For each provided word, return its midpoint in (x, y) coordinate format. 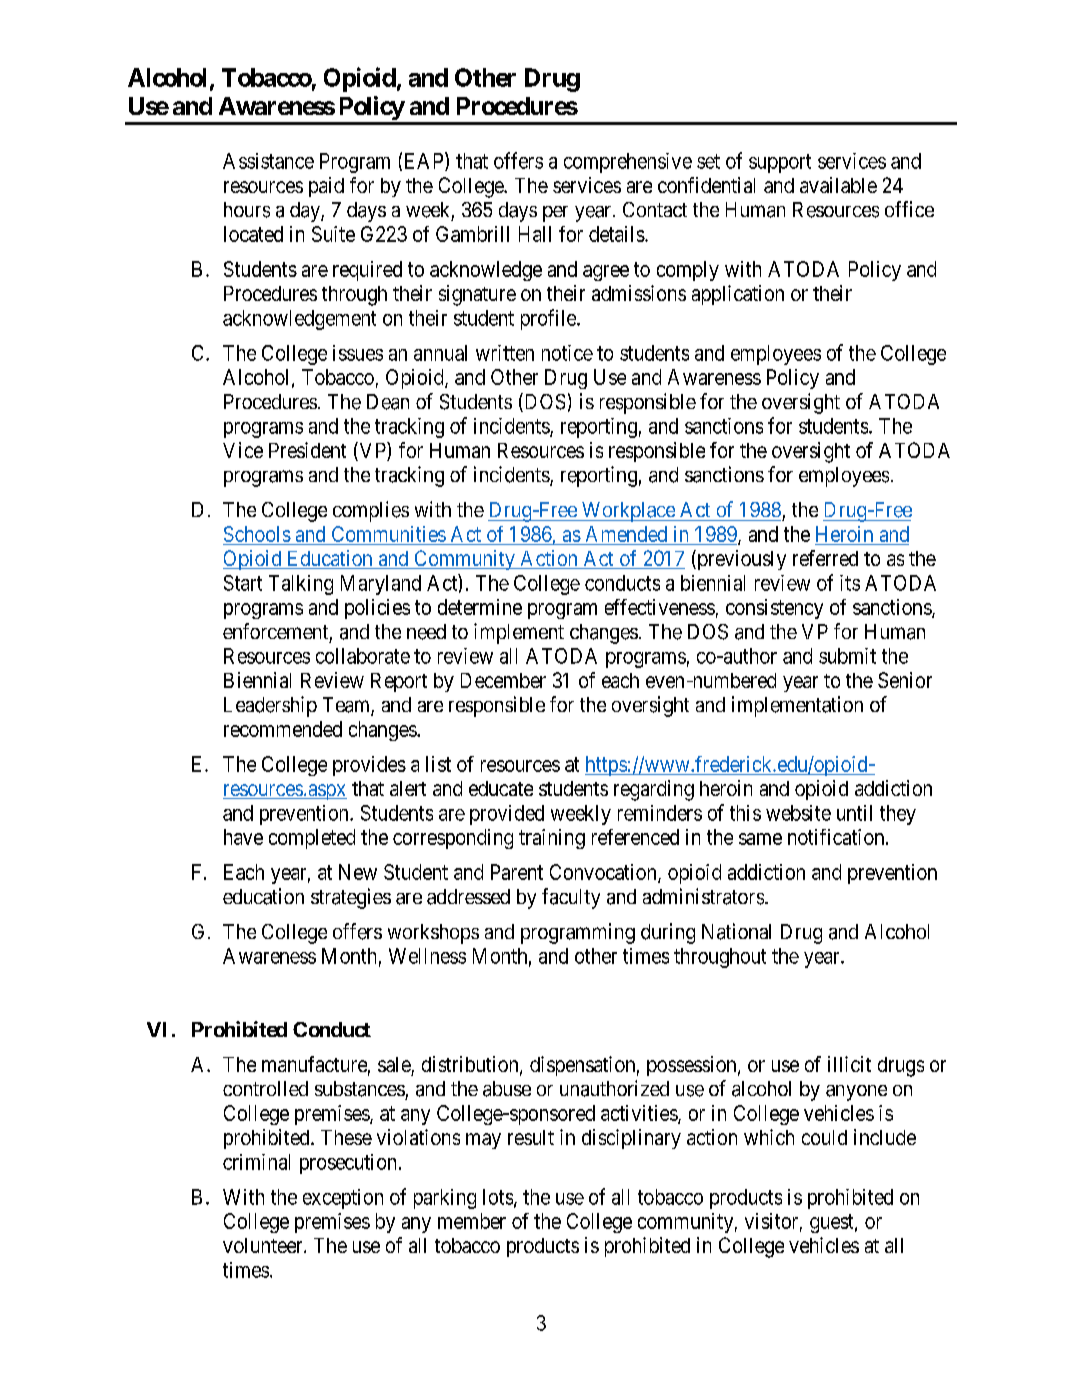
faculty (571, 898)
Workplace (628, 512)
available (838, 185)
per (555, 214)
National (736, 931)
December (503, 680)
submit (847, 656)
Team (347, 706)
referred (825, 558)
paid (326, 187)
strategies (351, 898)
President (307, 450)
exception (343, 1199)
